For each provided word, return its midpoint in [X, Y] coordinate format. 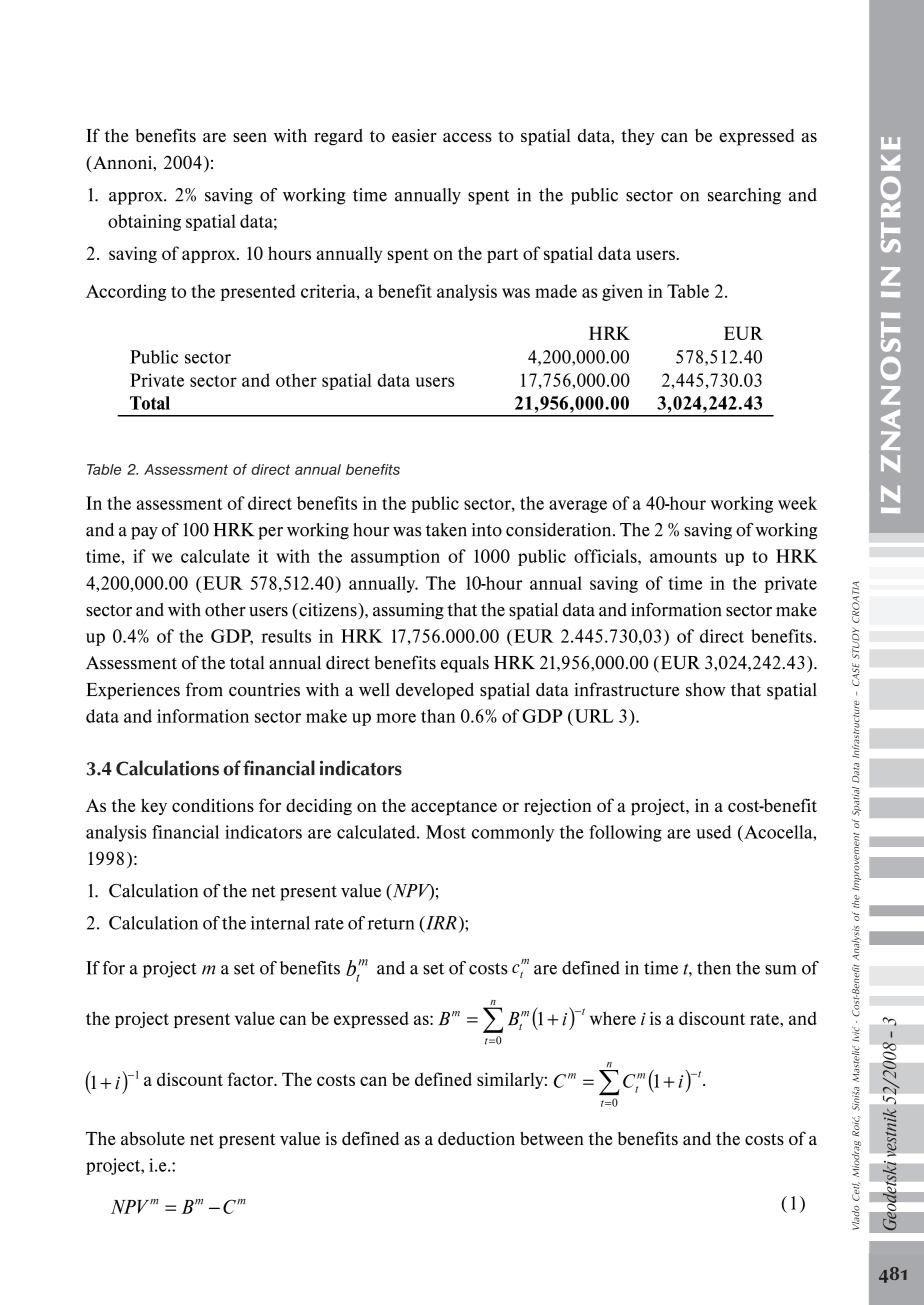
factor [252, 1079]
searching [744, 196]
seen [250, 137]
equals [465, 664]
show [706, 690]
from [204, 689]
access [467, 137]
